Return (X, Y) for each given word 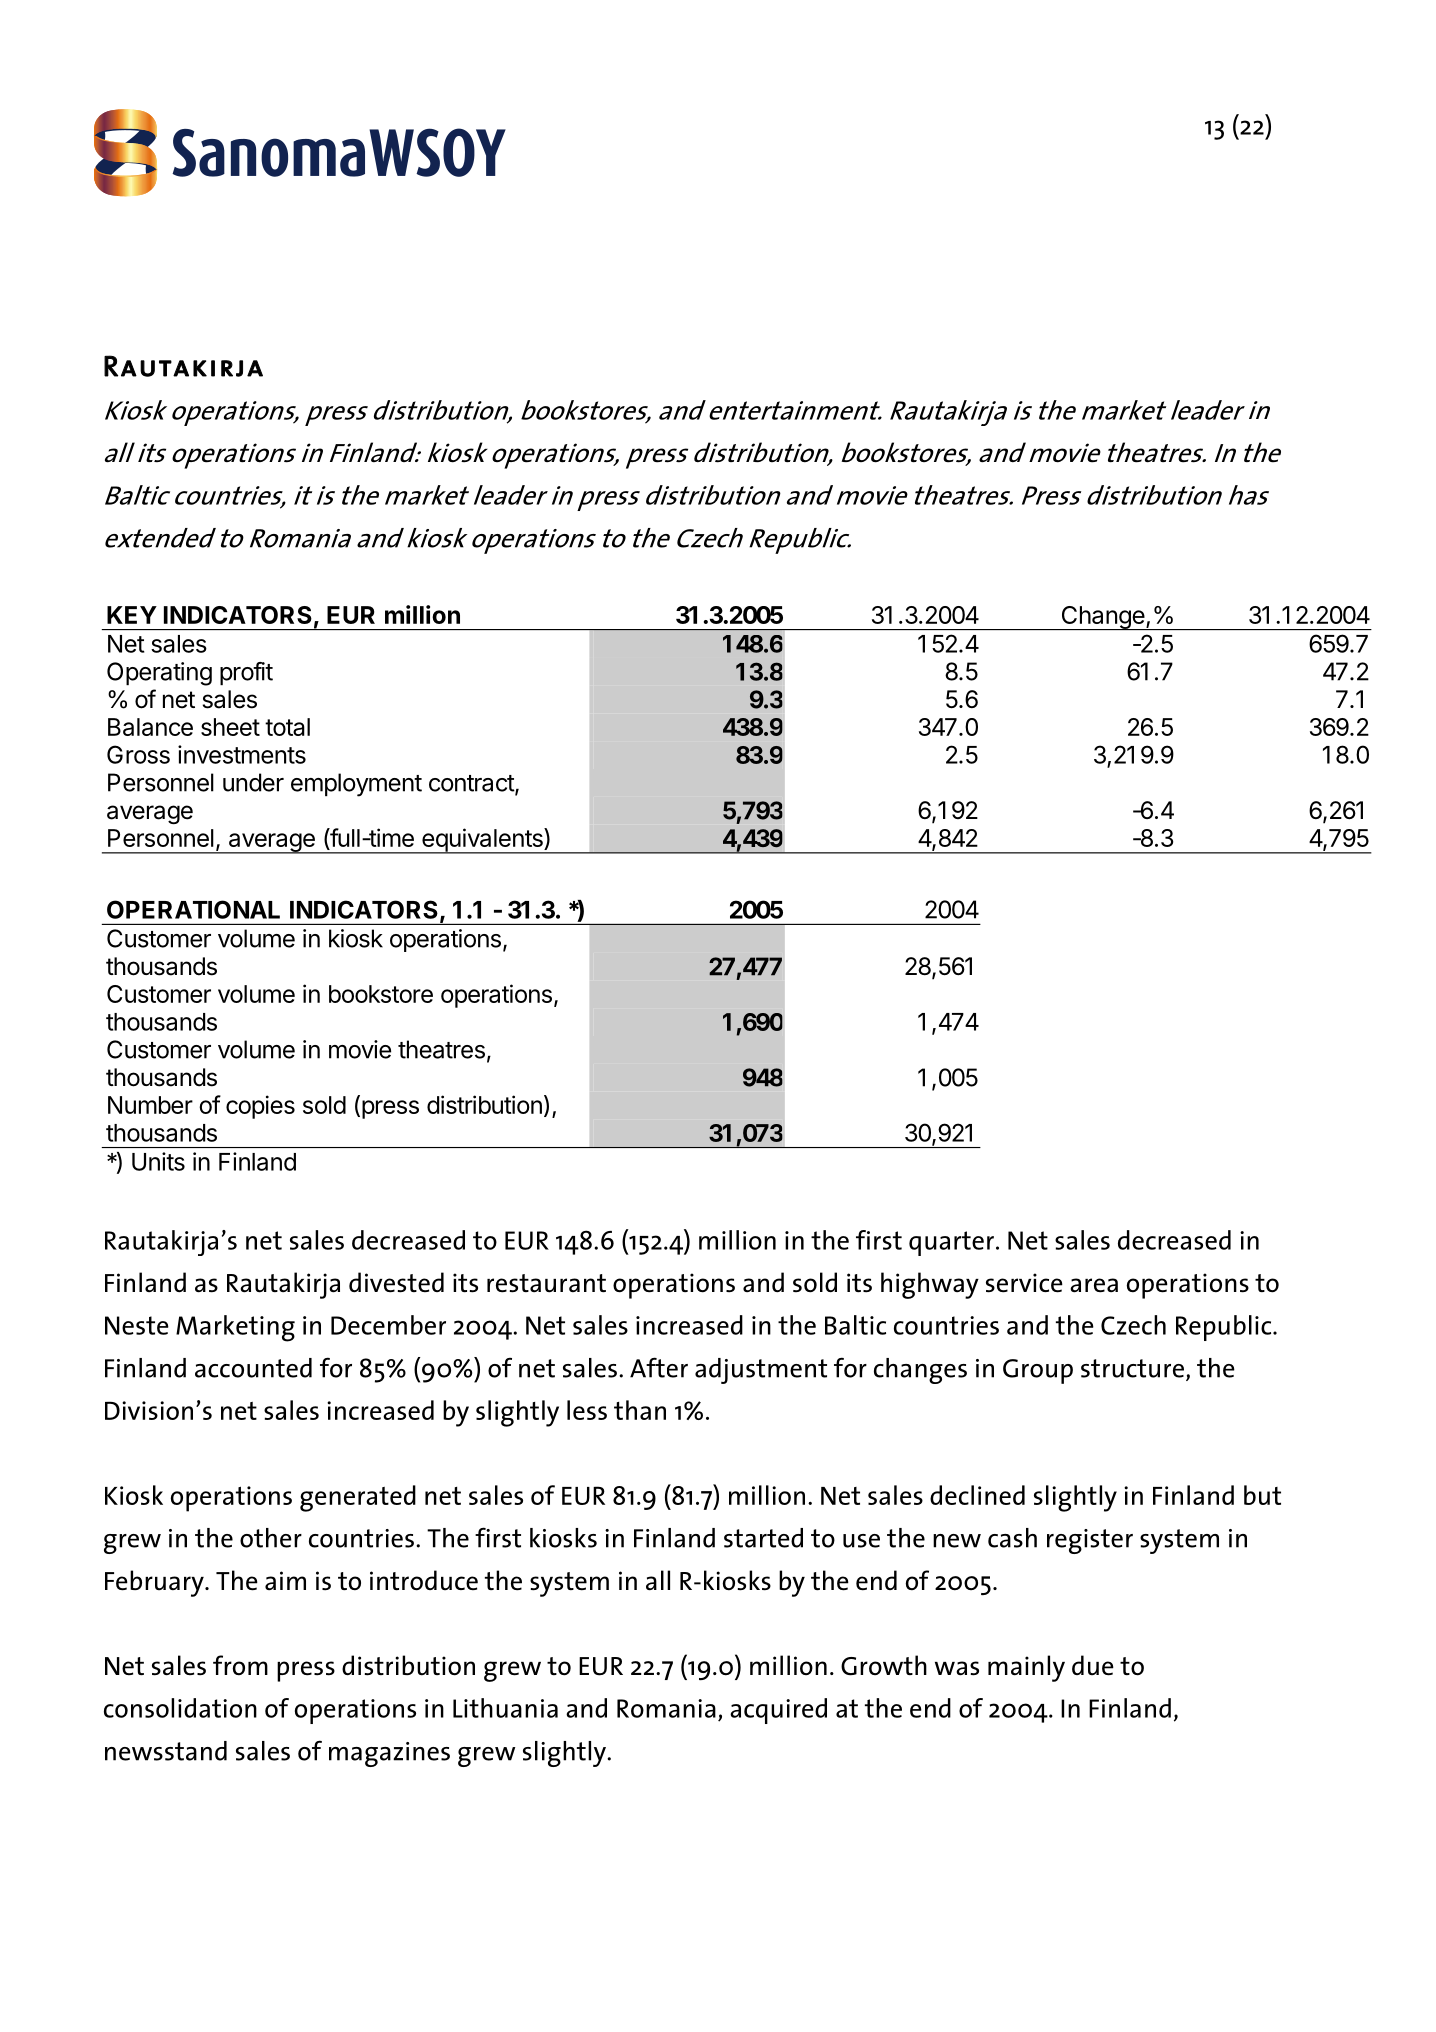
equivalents (482, 841)
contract (472, 784)
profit (246, 673)
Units (158, 1161)
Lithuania (505, 1708)
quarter (951, 1243)
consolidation (180, 1708)
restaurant (546, 1283)
